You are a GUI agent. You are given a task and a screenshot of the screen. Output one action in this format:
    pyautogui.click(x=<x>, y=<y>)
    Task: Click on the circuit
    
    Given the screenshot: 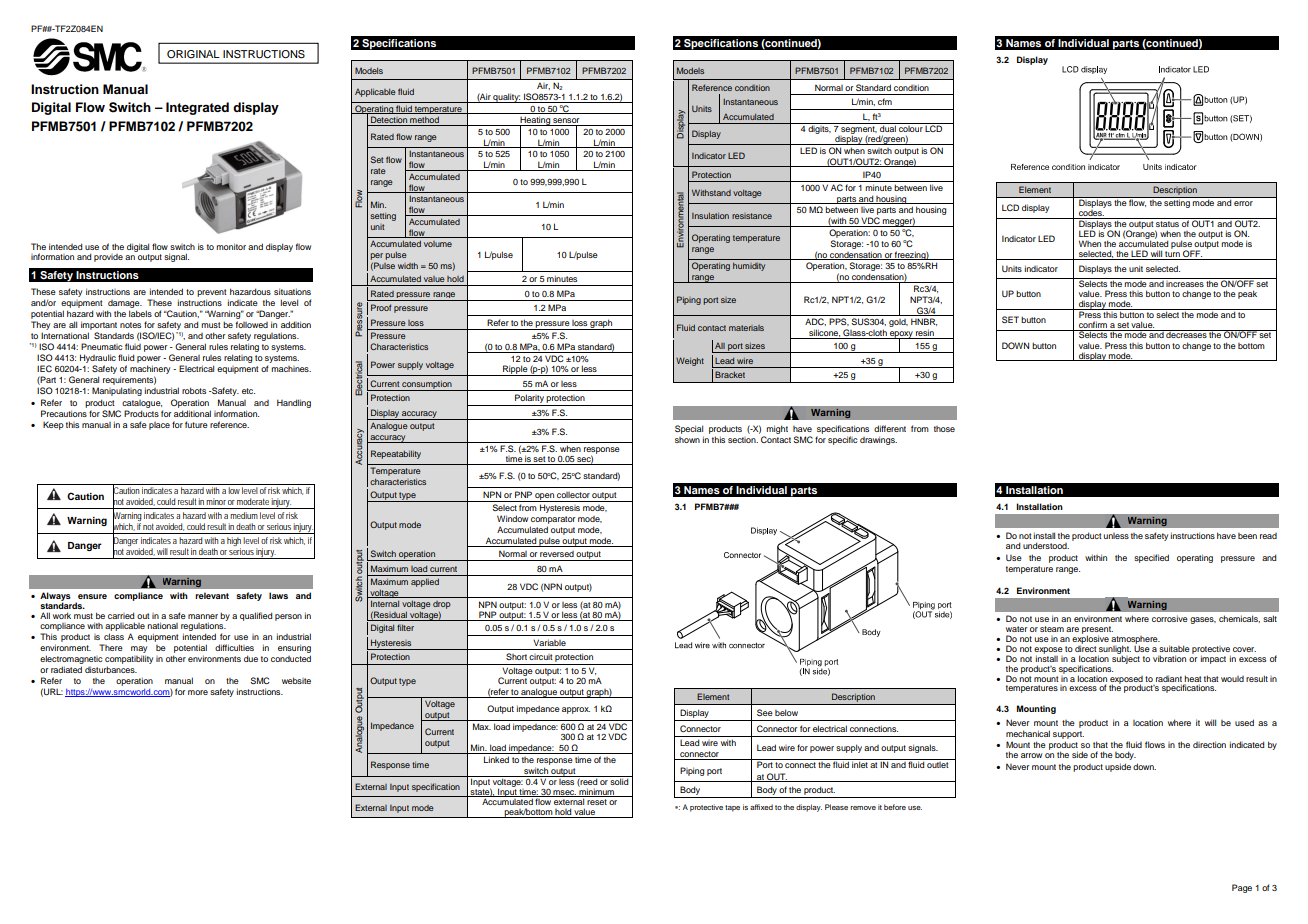 What is the action you would take?
    pyautogui.click(x=541, y=657)
